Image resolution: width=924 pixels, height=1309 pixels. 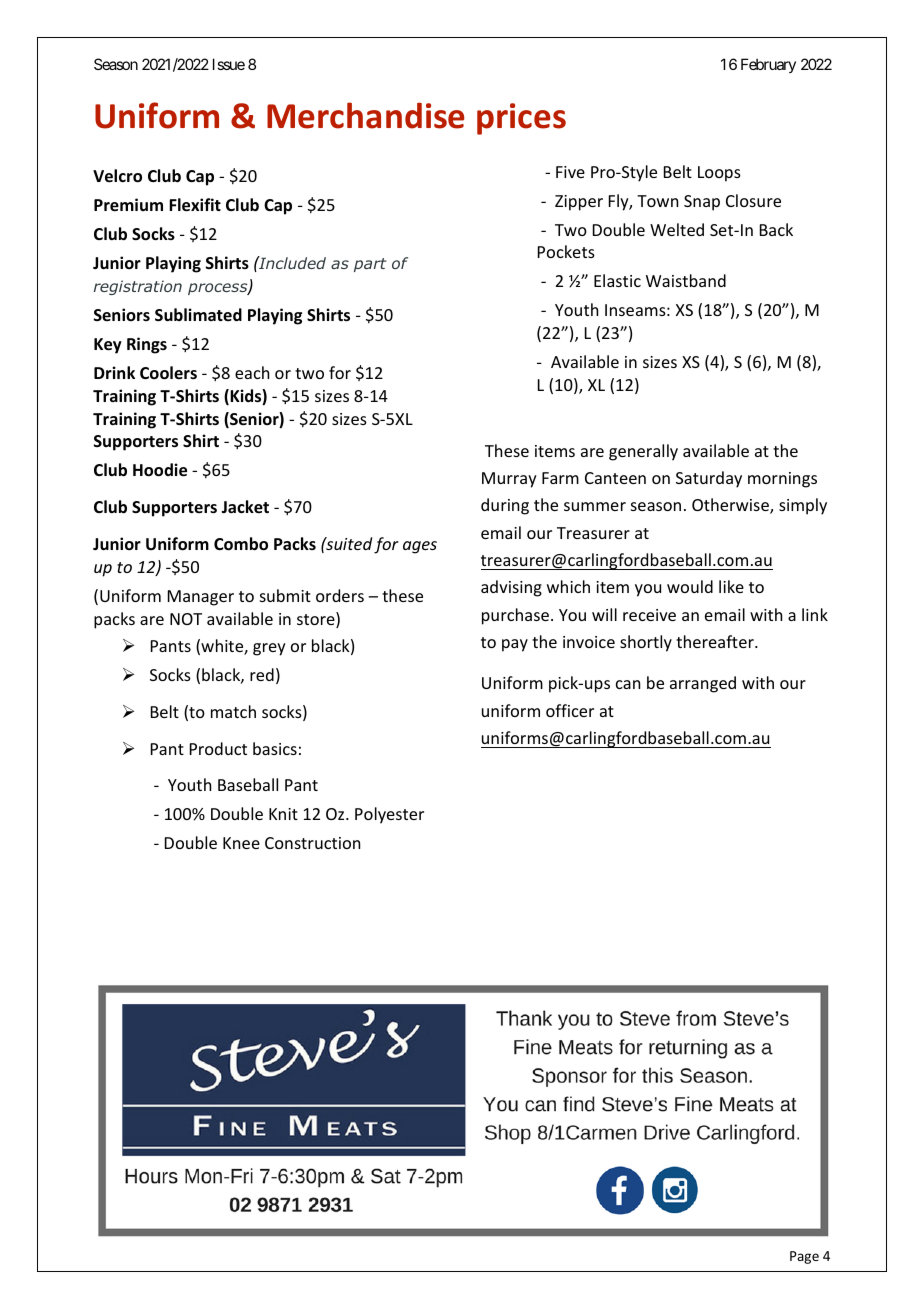 What do you see at coordinates (686, 280) in the document?
I see `Waistband` at bounding box center [686, 280].
